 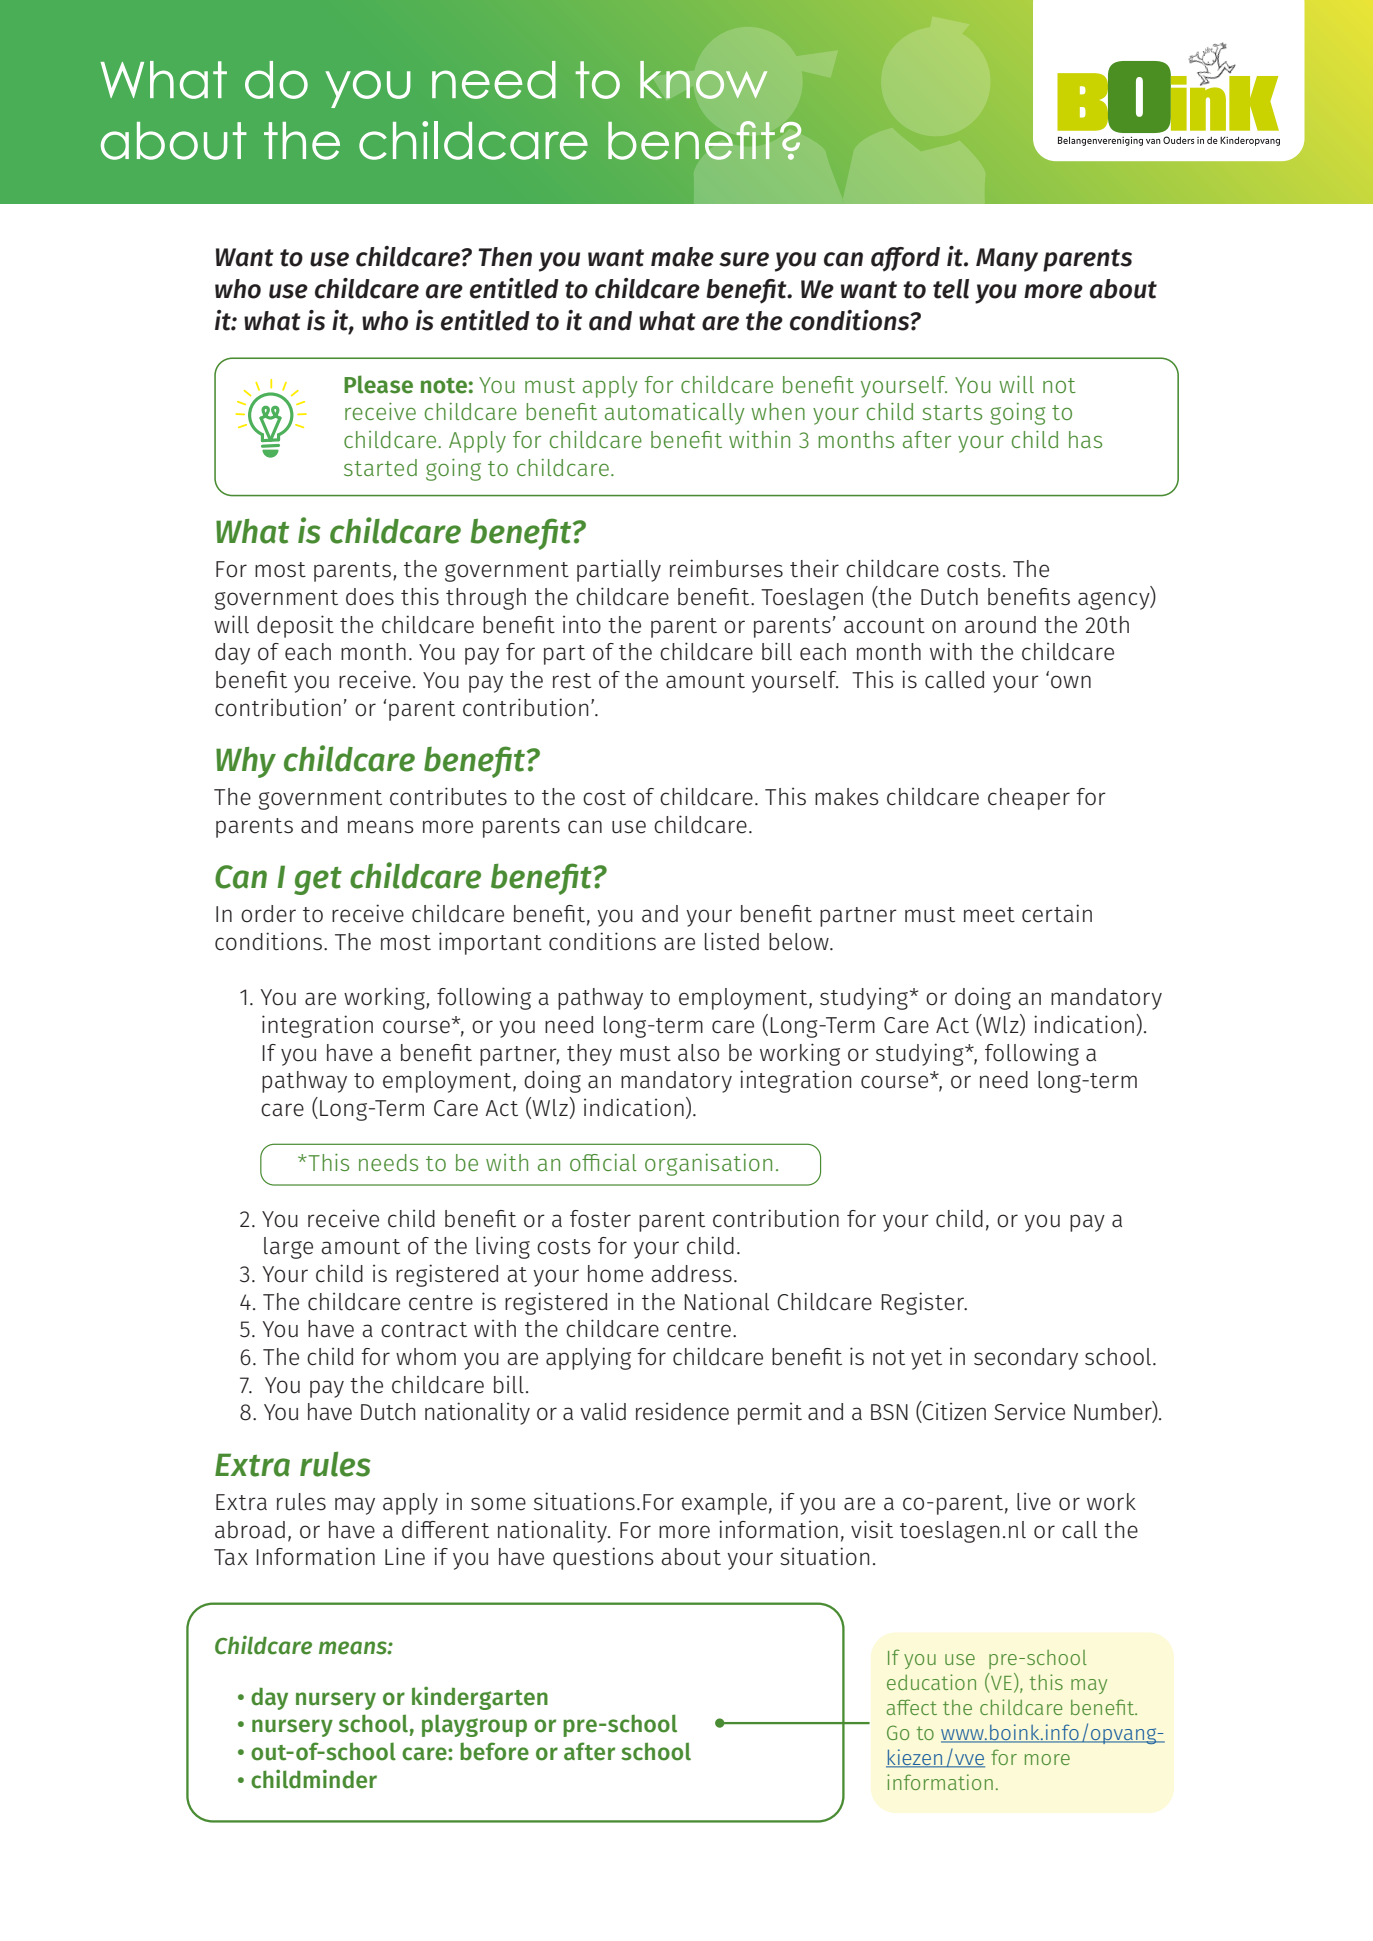 I want to click on know, so click(x=703, y=80).
